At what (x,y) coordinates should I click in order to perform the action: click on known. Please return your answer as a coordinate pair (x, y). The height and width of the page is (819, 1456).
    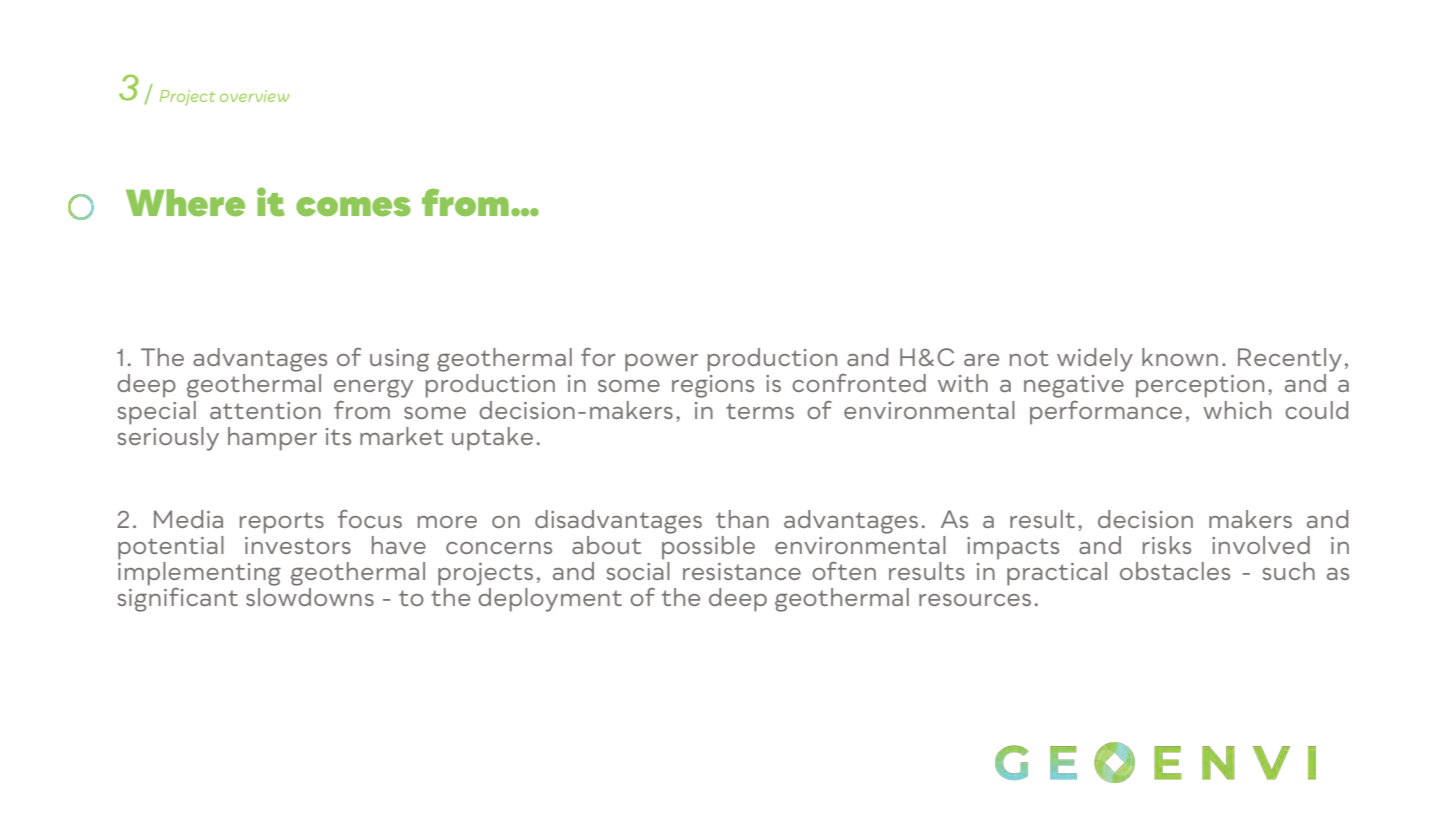
    Looking at the image, I should click on (1180, 357).
